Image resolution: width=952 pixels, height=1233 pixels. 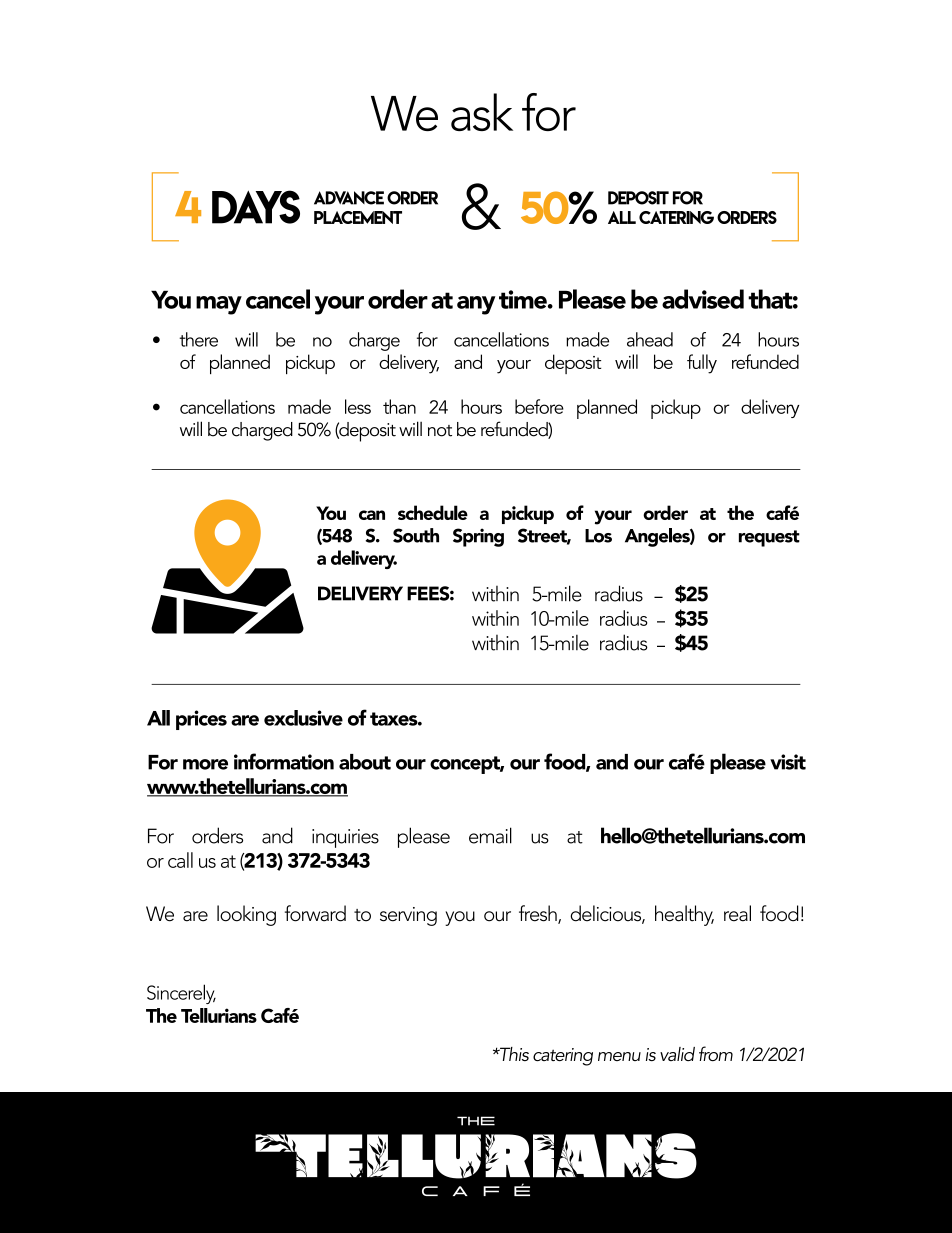 I want to click on about, so click(x=365, y=762).
